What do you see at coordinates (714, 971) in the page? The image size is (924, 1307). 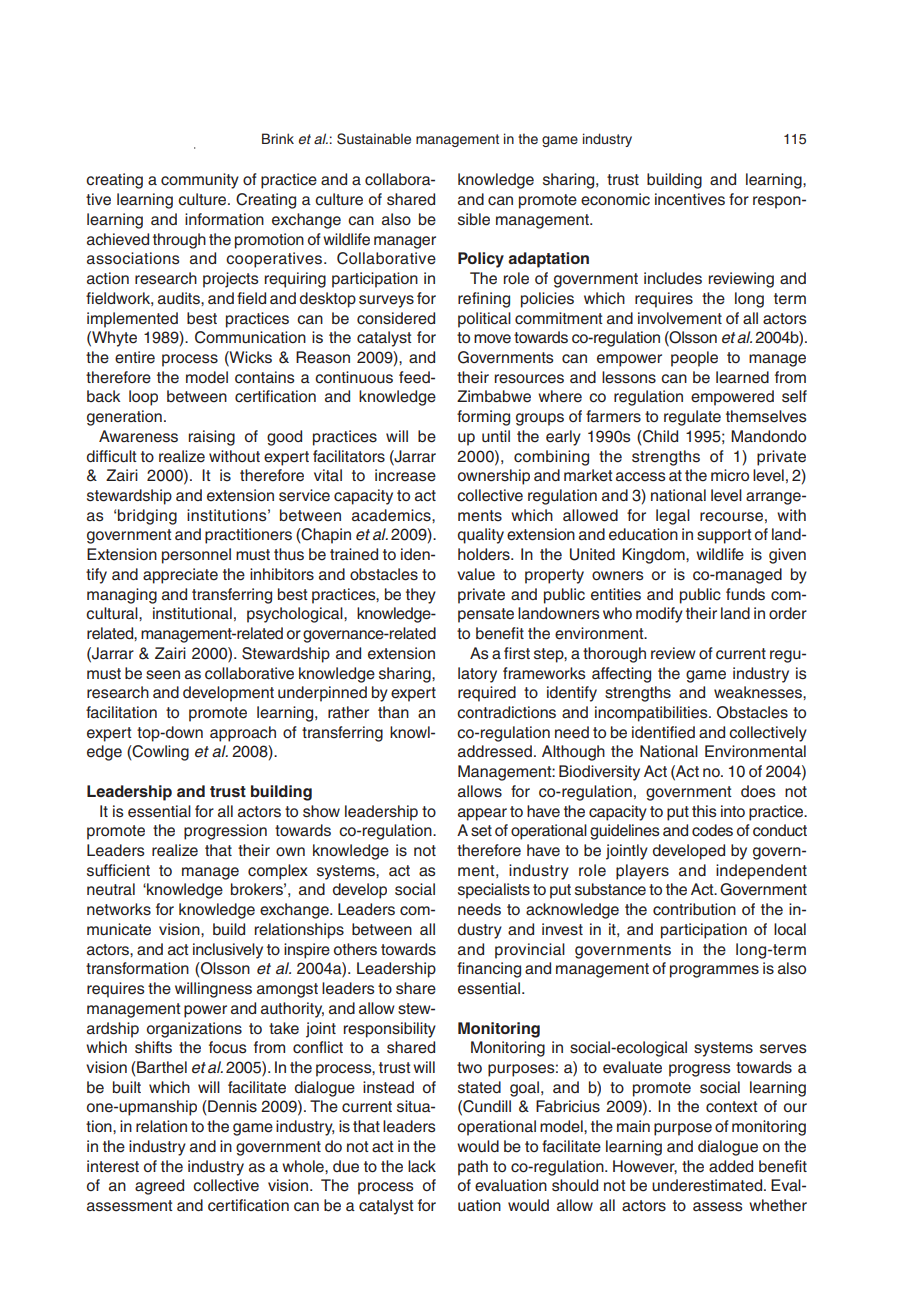 I see `programmes` at bounding box center [714, 971].
